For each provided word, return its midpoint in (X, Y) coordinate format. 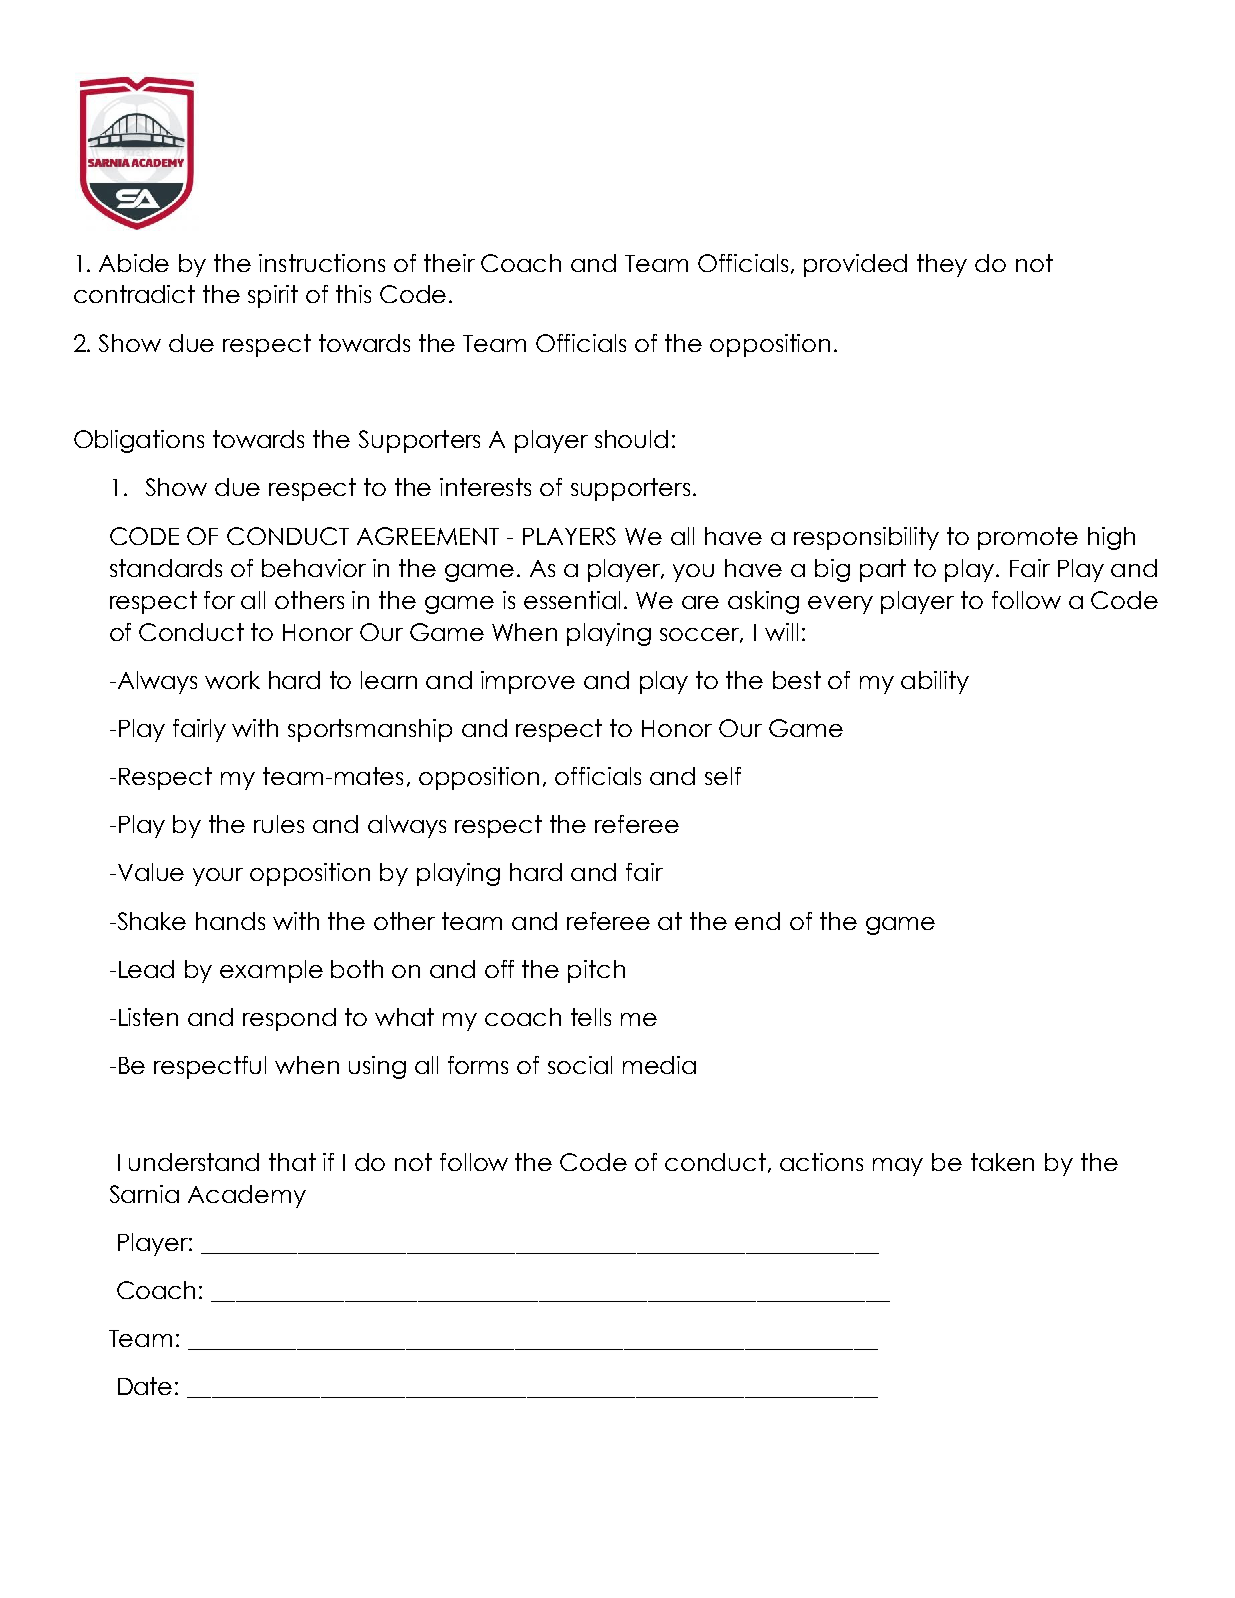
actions (821, 1162)
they (942, 265)
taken (1002, 1162)
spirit (273, 296)
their (449, 263)
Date (145, 1386)
